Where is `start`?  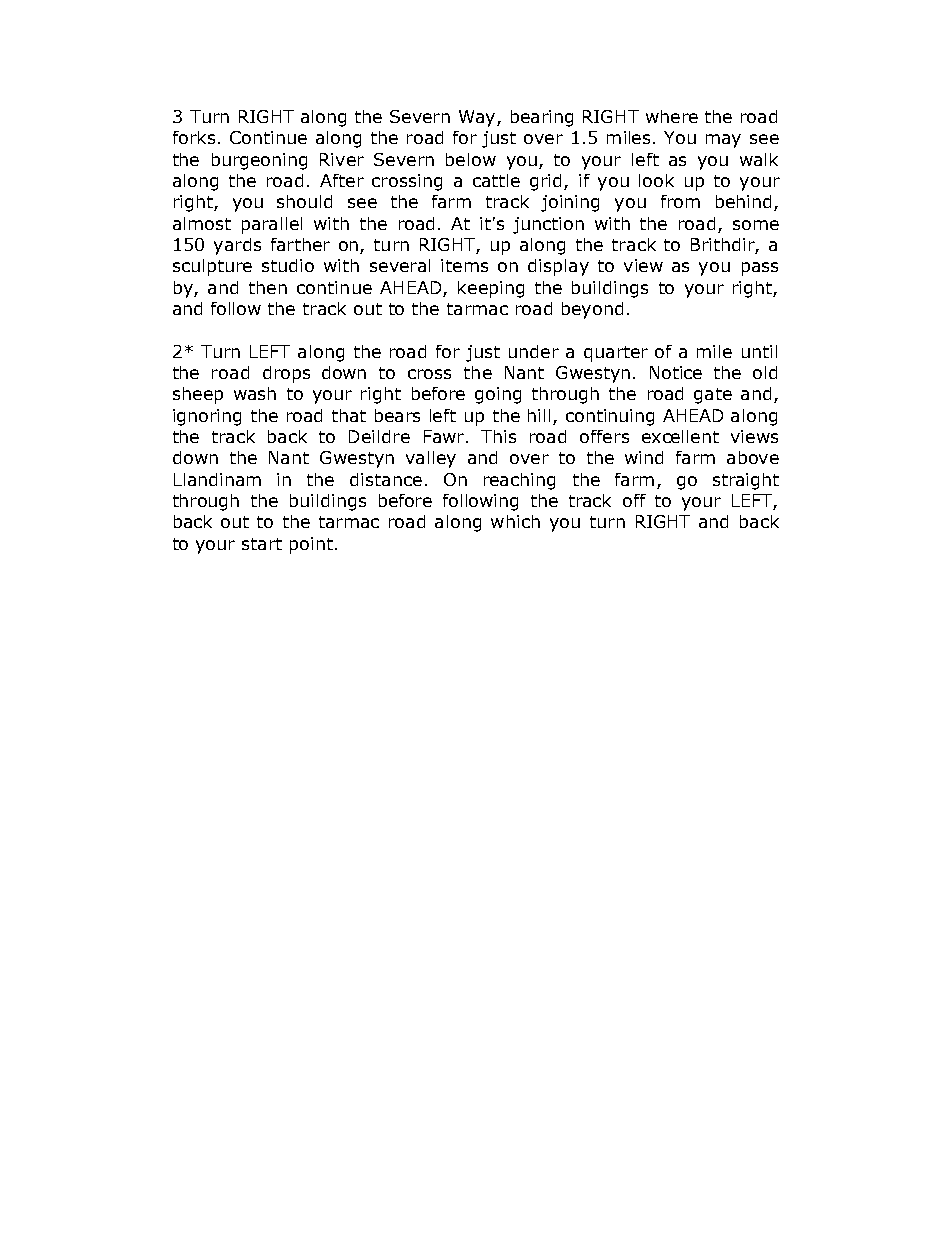
start is located at coordinates (262, 544).
